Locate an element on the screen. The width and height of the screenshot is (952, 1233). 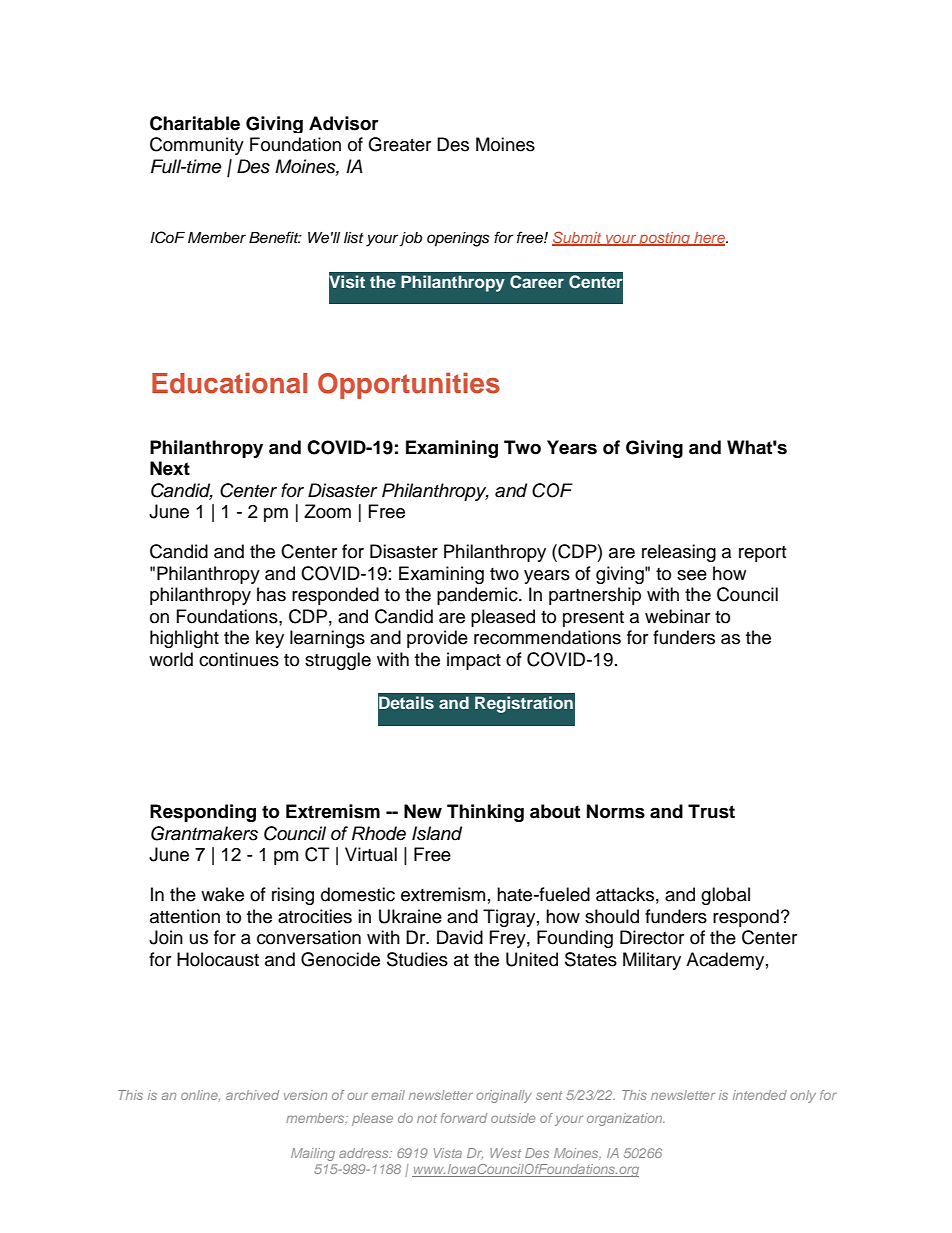
Educational is located at coordinates (229, 383).
